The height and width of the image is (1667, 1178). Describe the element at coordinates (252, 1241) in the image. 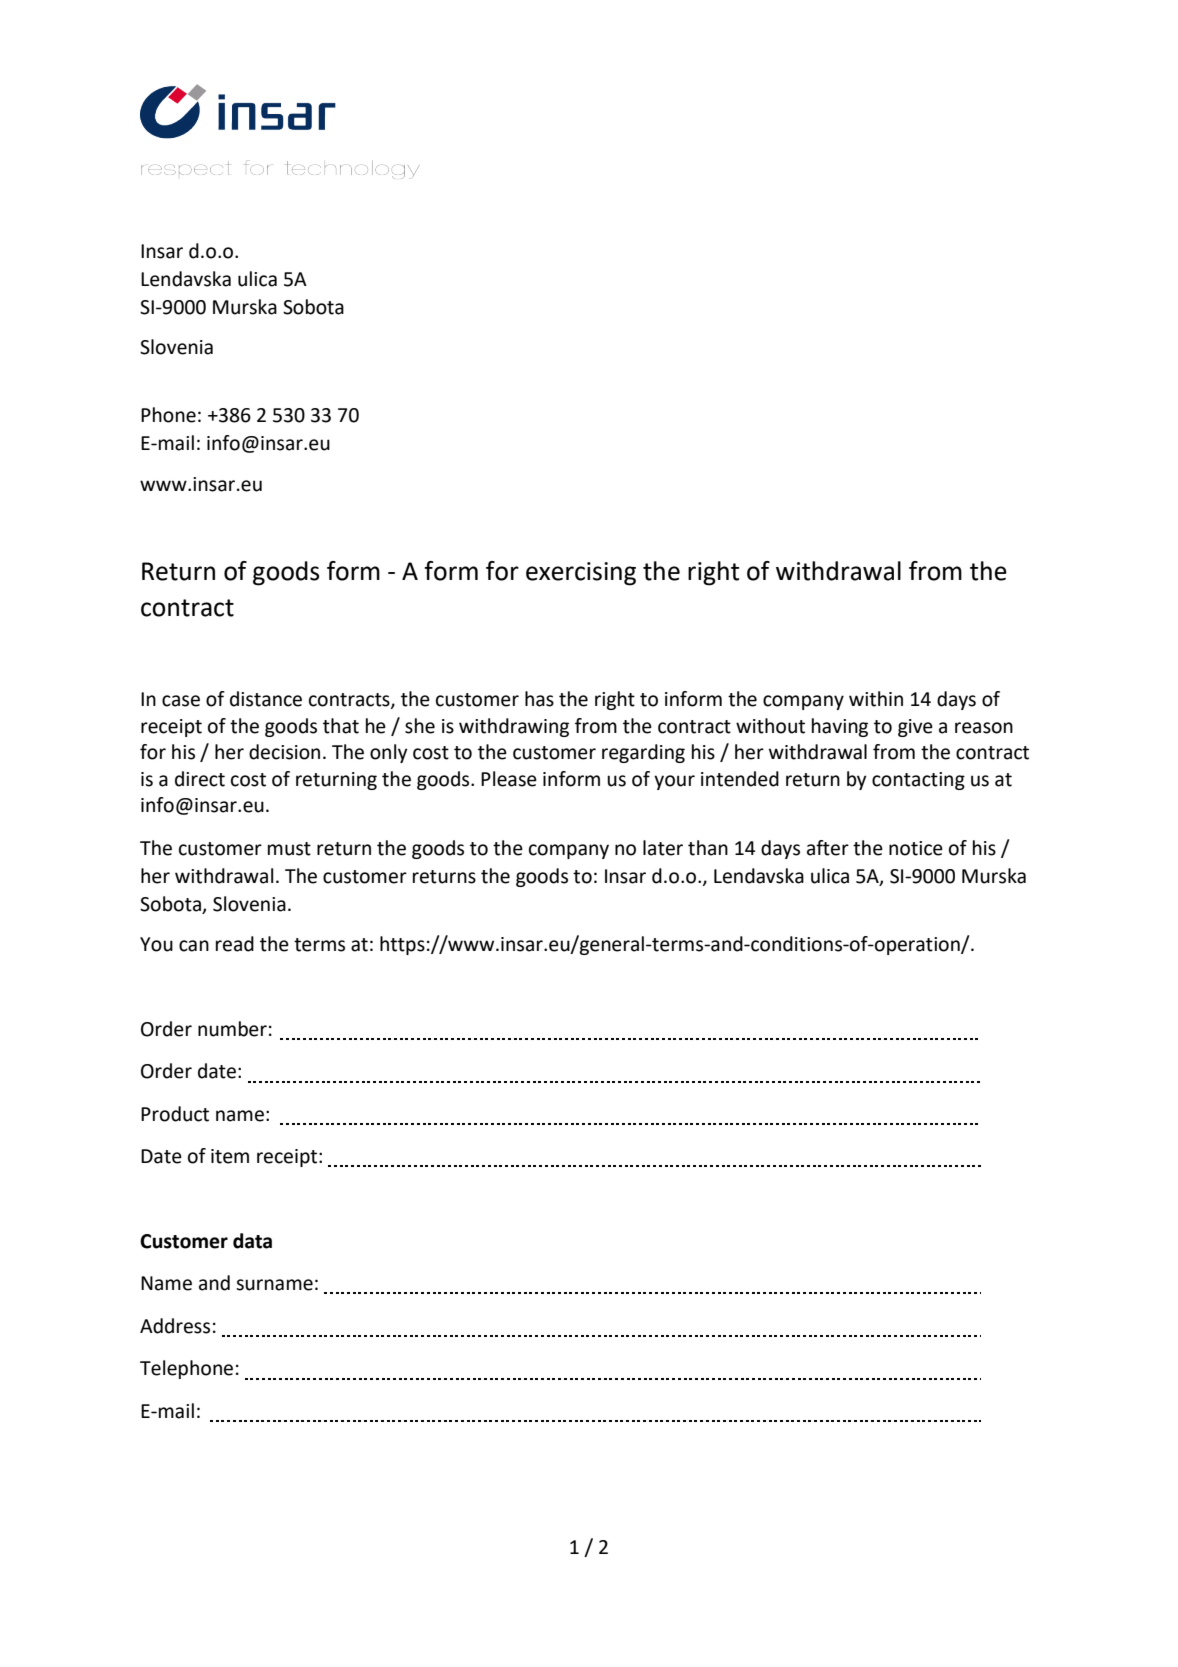

I see `data` at that location.
